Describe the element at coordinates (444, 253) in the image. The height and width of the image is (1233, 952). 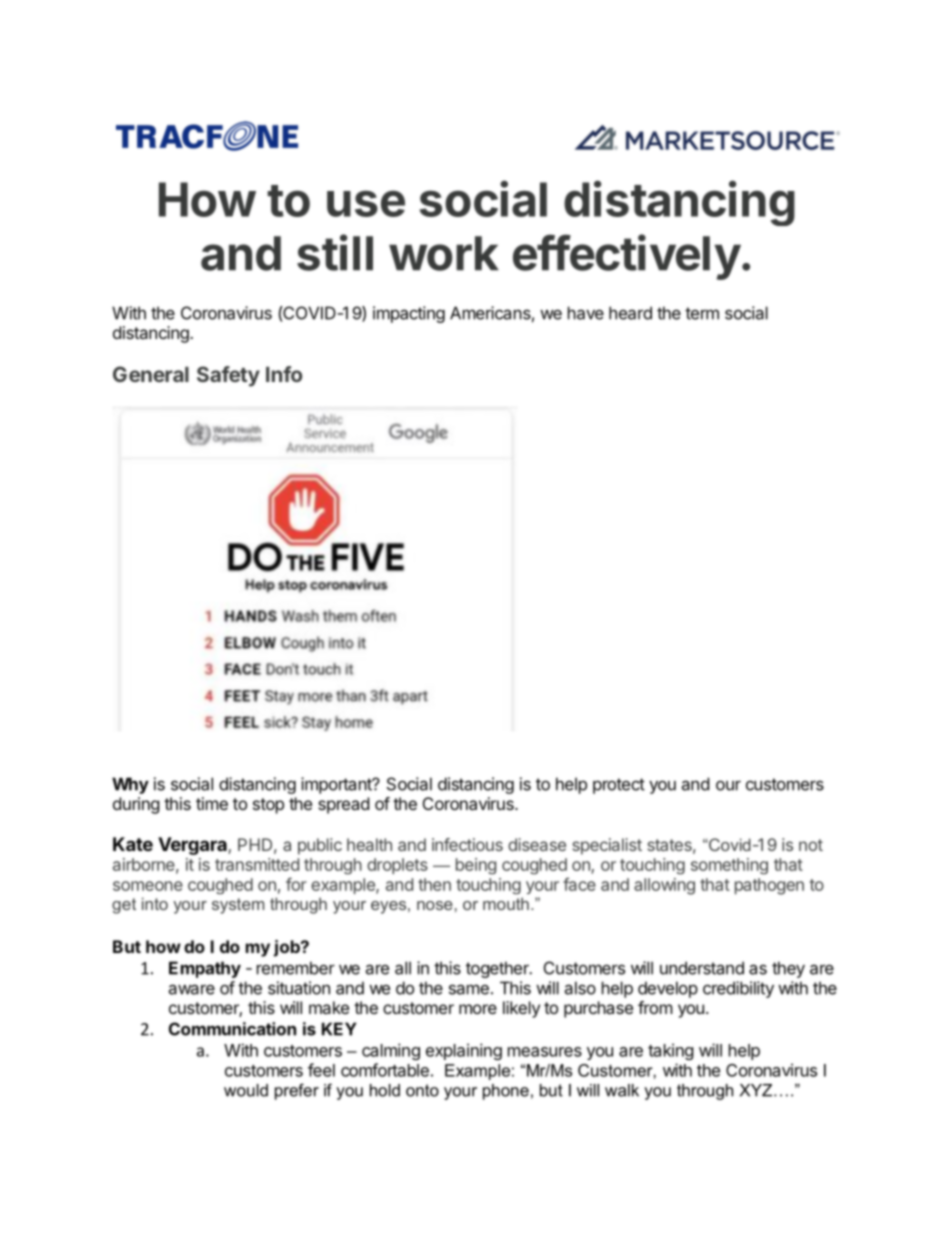
I see `work` at that location.
